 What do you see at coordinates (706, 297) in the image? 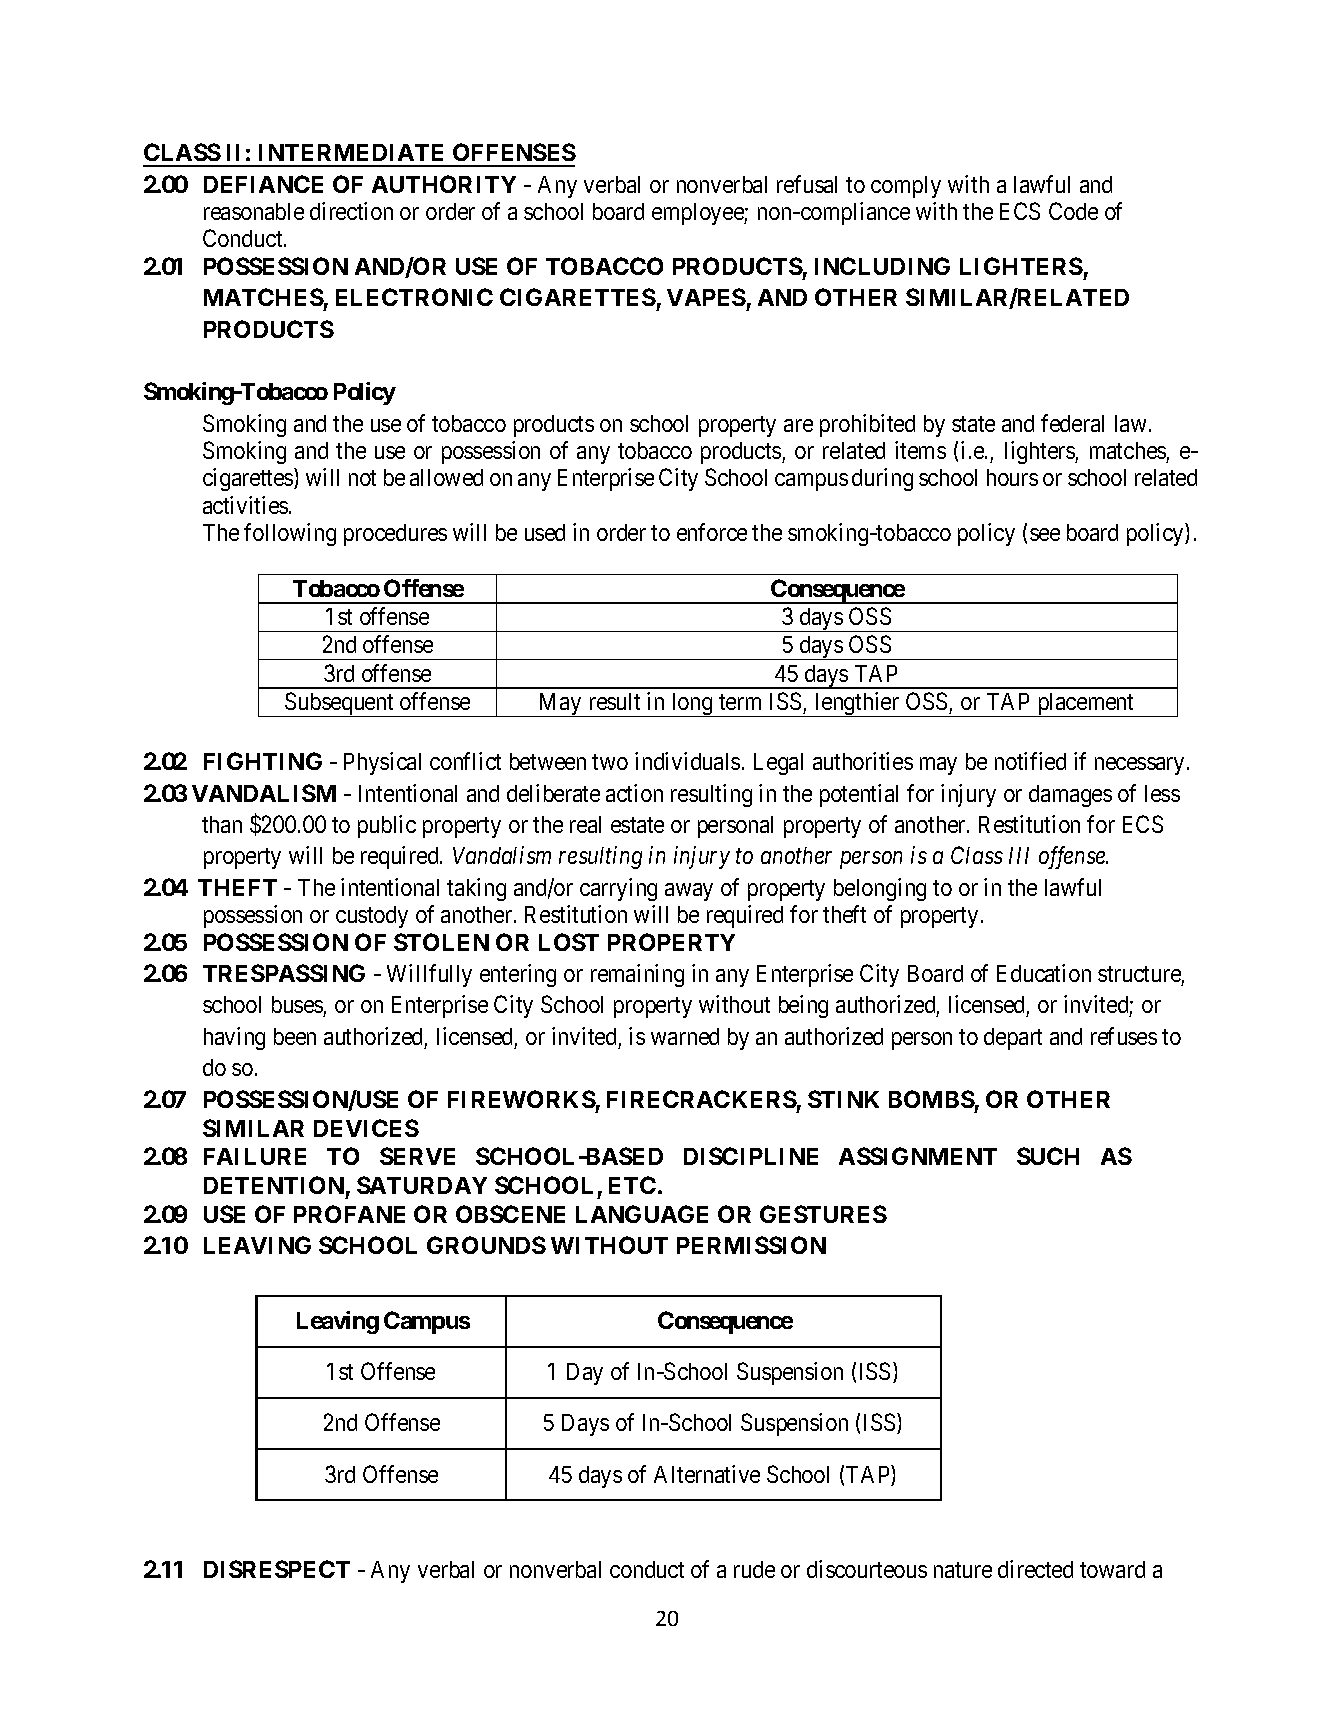
I see `VAPES` at bounding box center [706, 297].
